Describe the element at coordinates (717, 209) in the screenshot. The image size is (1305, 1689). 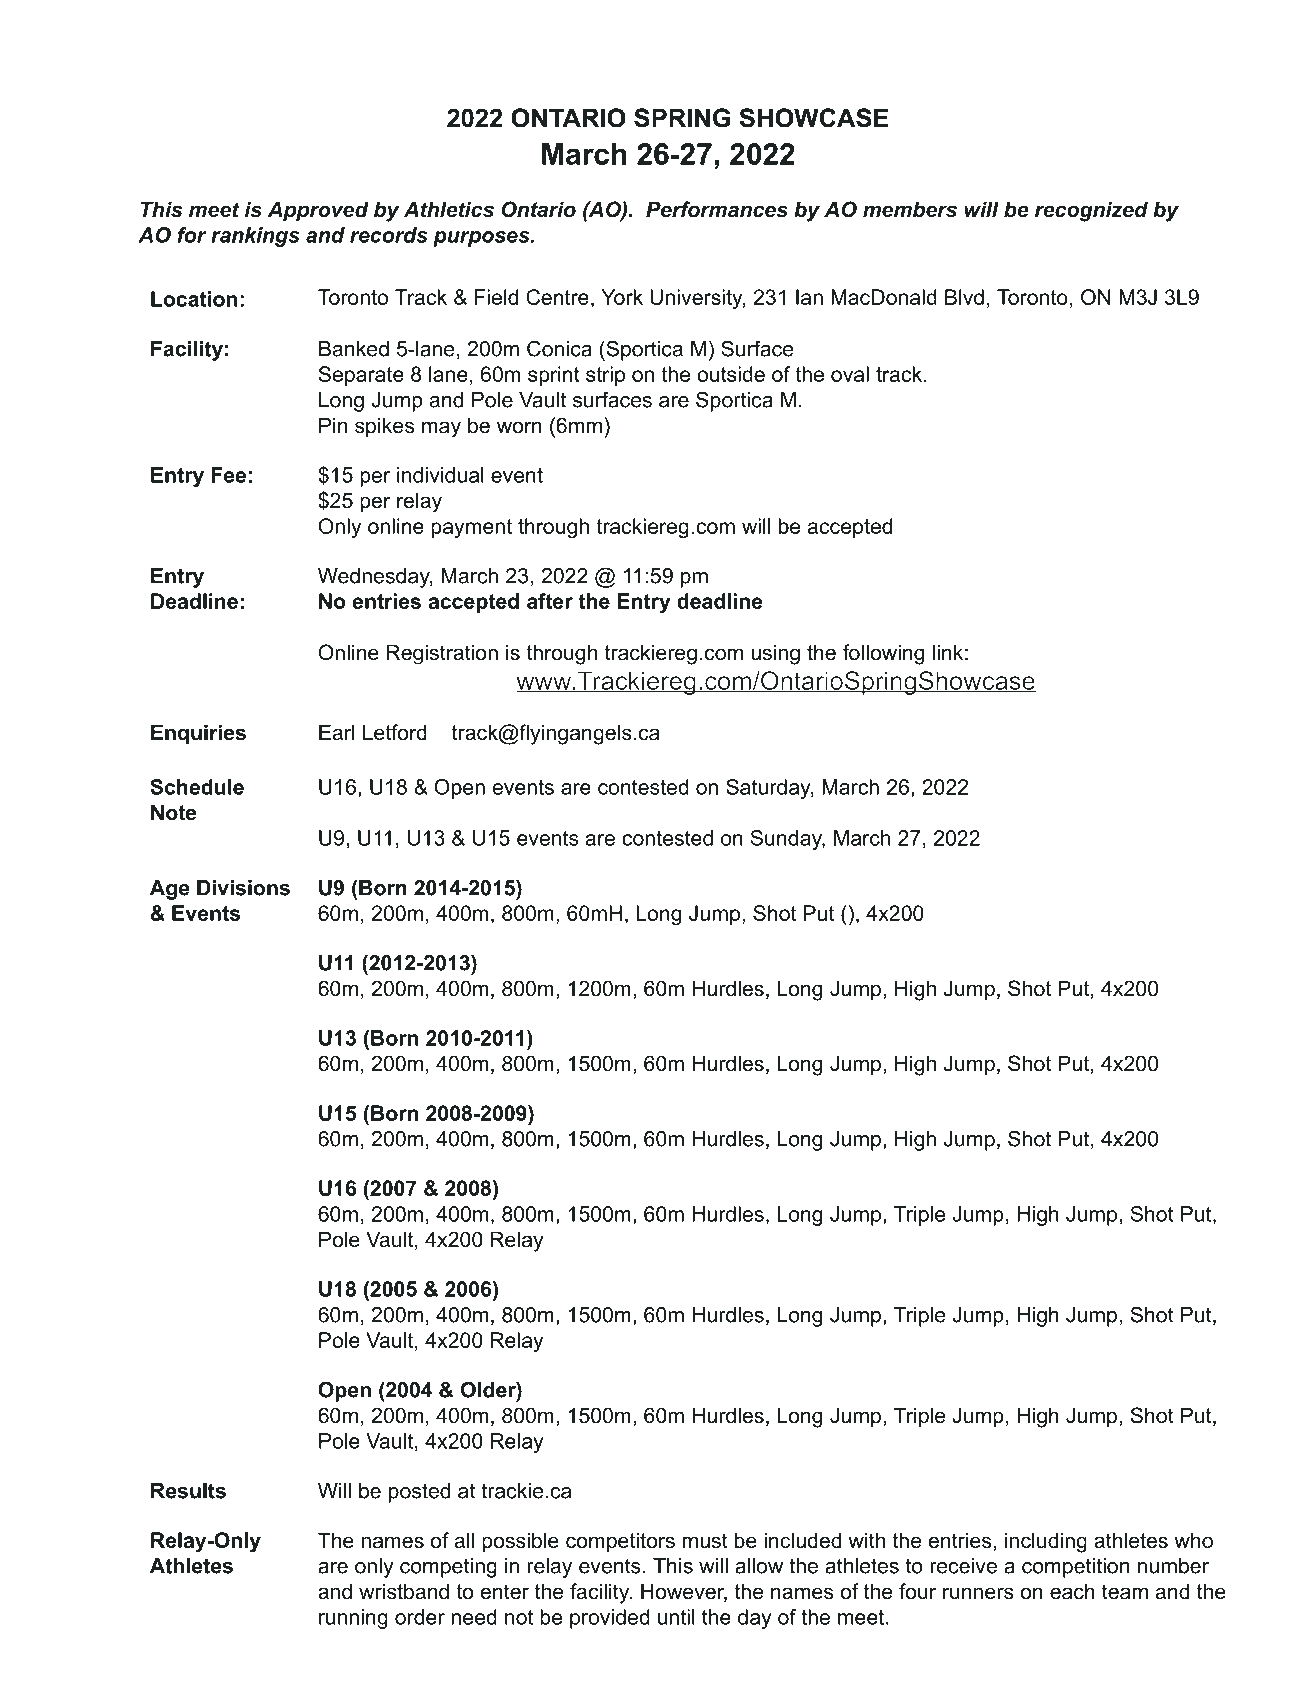
I see `Performances` at that location.
